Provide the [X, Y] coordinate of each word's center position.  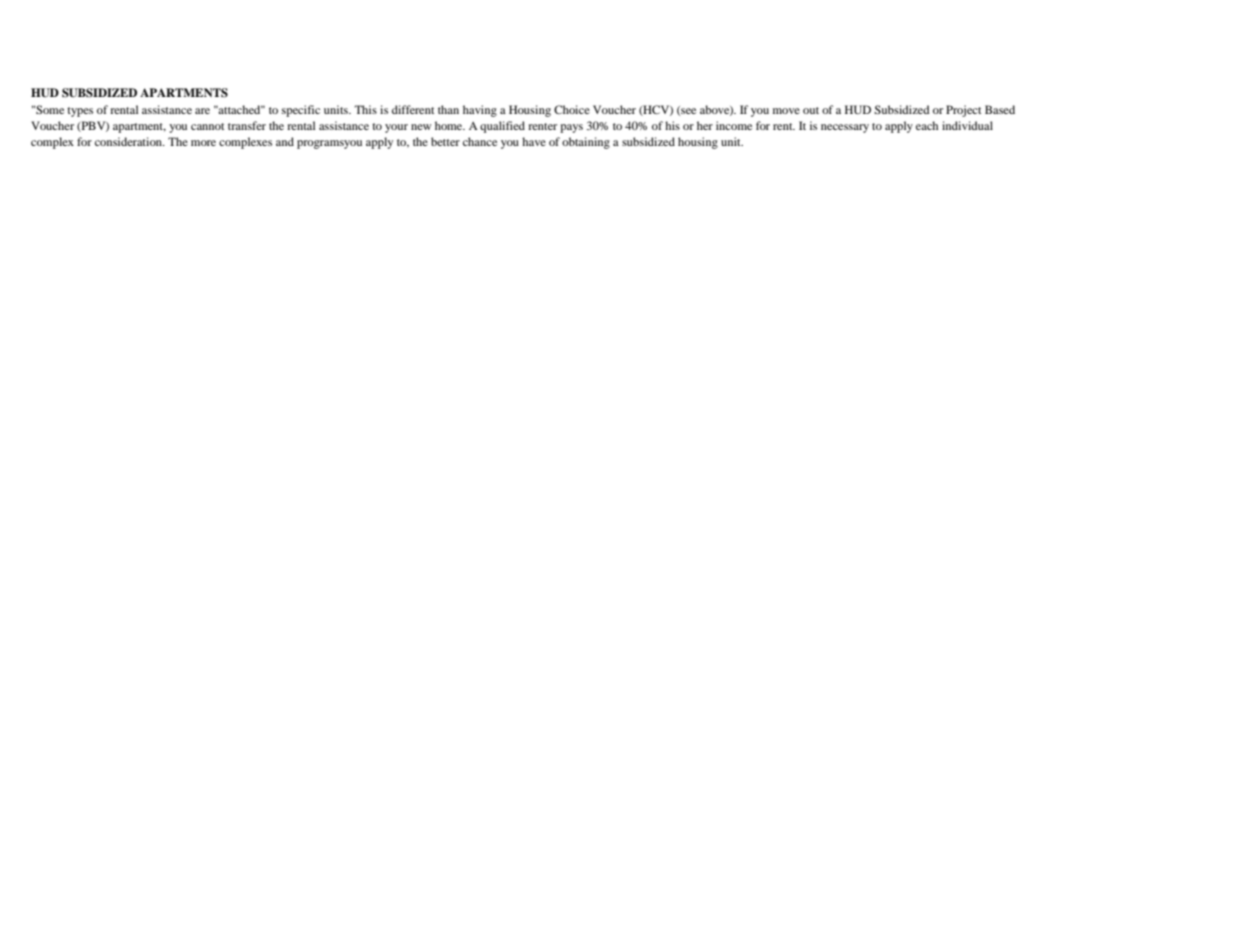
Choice [572, 109]
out [811, 110]
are [202, 111]
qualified [502, 127]
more [203, 143]
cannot [207, 126]
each [927, 125]
